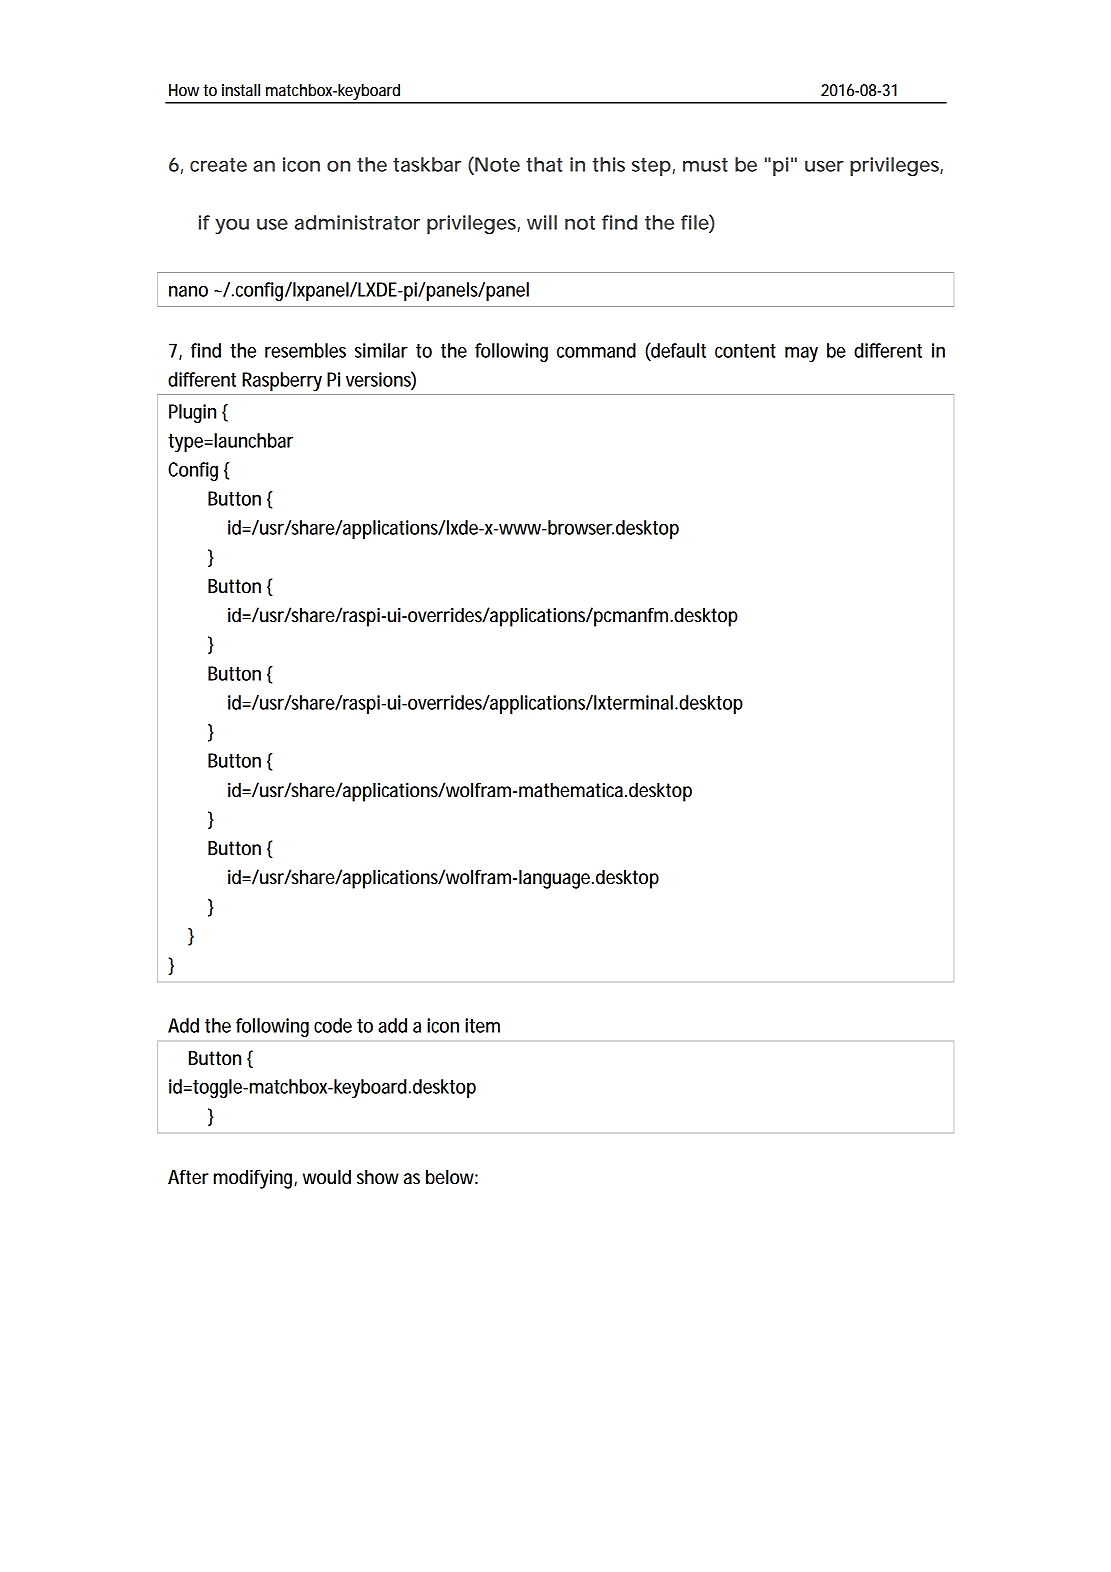  I want to click on content, so click(745, 351).
